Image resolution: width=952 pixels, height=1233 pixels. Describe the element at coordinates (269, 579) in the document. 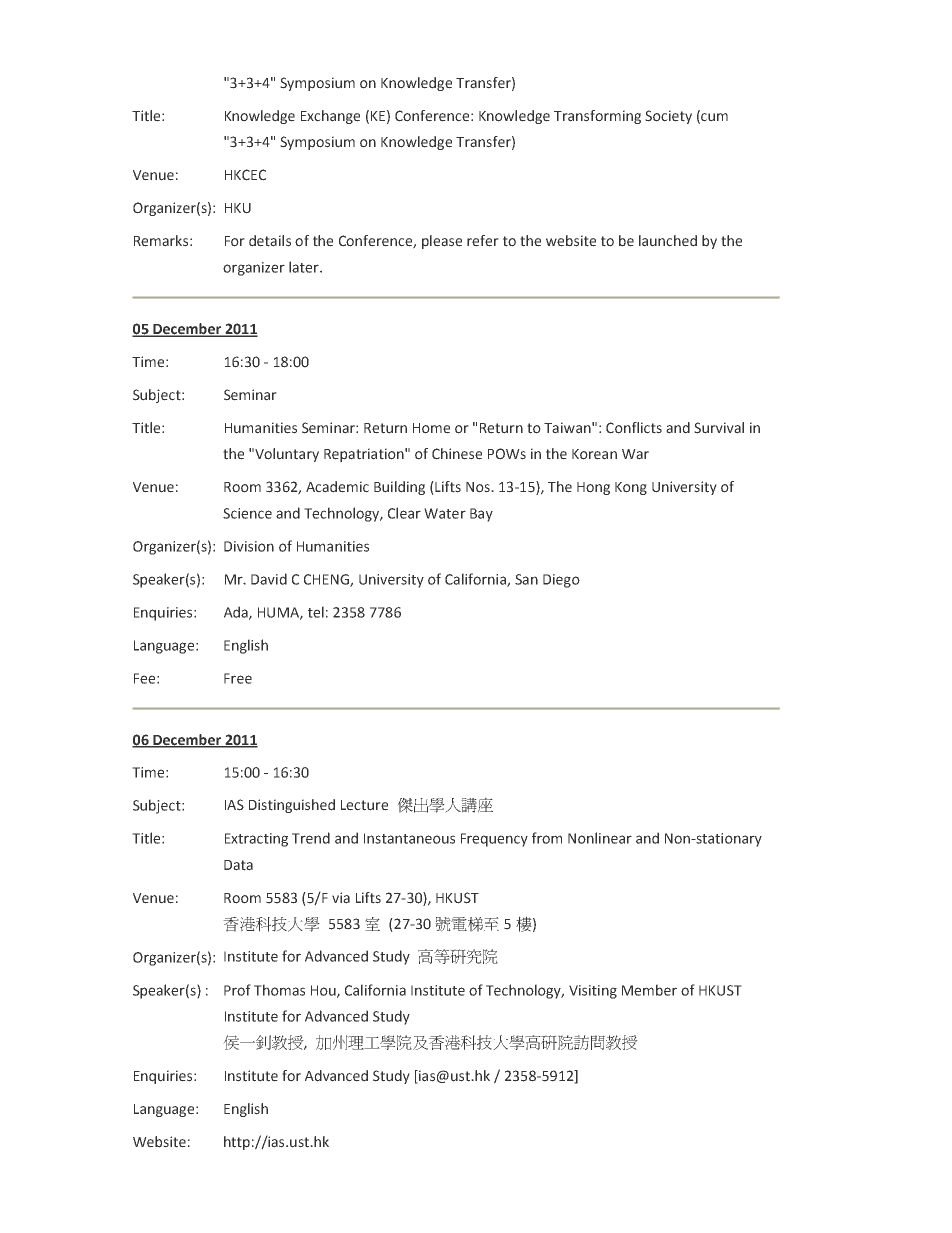

I see `David` at that location.
